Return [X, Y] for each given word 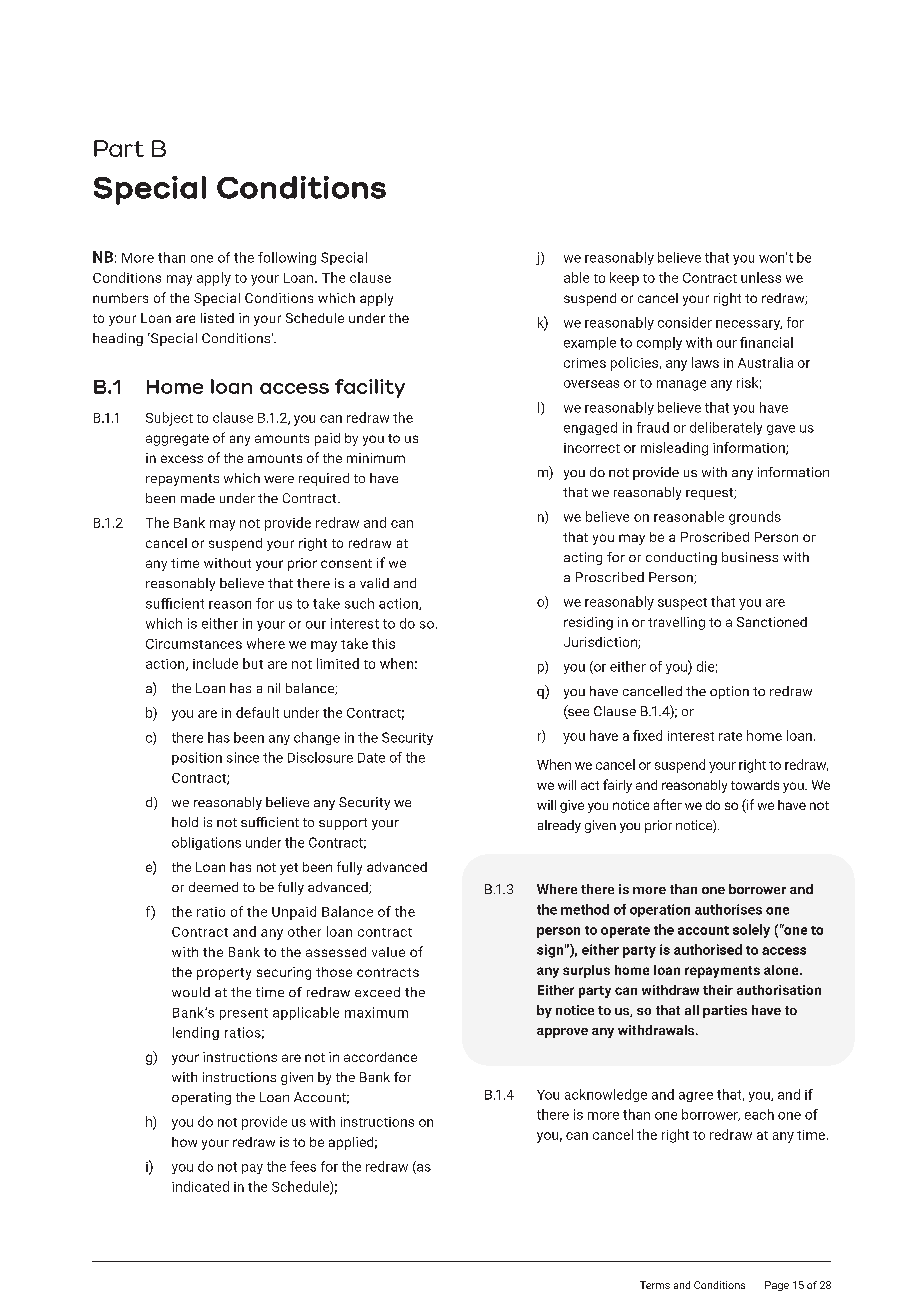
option [729, 692]
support [343, 824]
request [710, 494]
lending [196, 1033]
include [215, 663]
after [668, 804]
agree [696, 1097]
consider [685, 322]
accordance [380, 1057]
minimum [376, 458]
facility [370, 388]
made [198, 498]
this [383, 643]
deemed [213, 887]
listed [217, 318]
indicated [200, 1186]
